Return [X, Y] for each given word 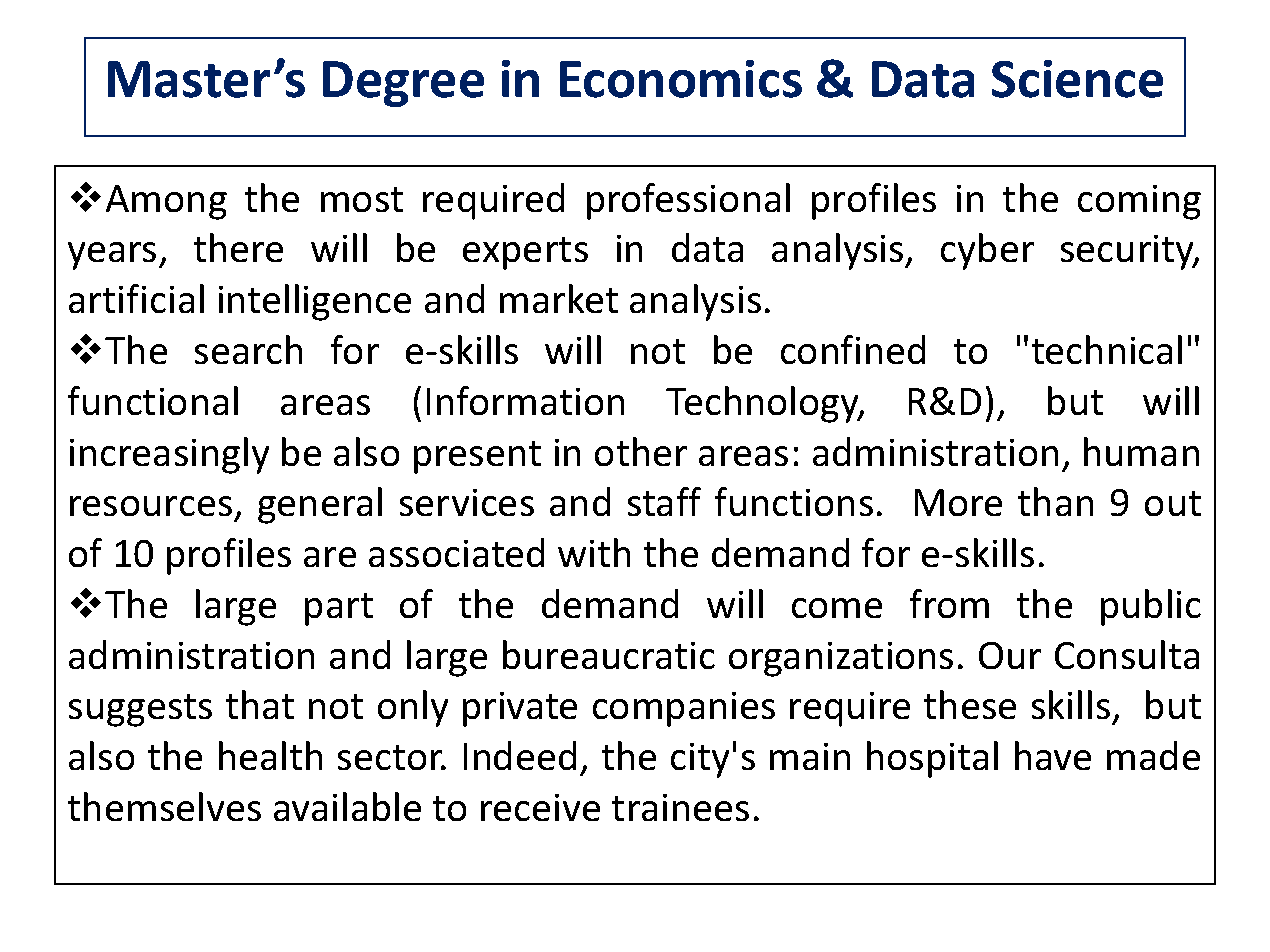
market [559, 298]
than [1055, 501]
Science [1077, 79]
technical [1107, 349]
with [594, 552]
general [320, 505]
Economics [681, 79]
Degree [403, 84]
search [248, 349]
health [270, 755]
